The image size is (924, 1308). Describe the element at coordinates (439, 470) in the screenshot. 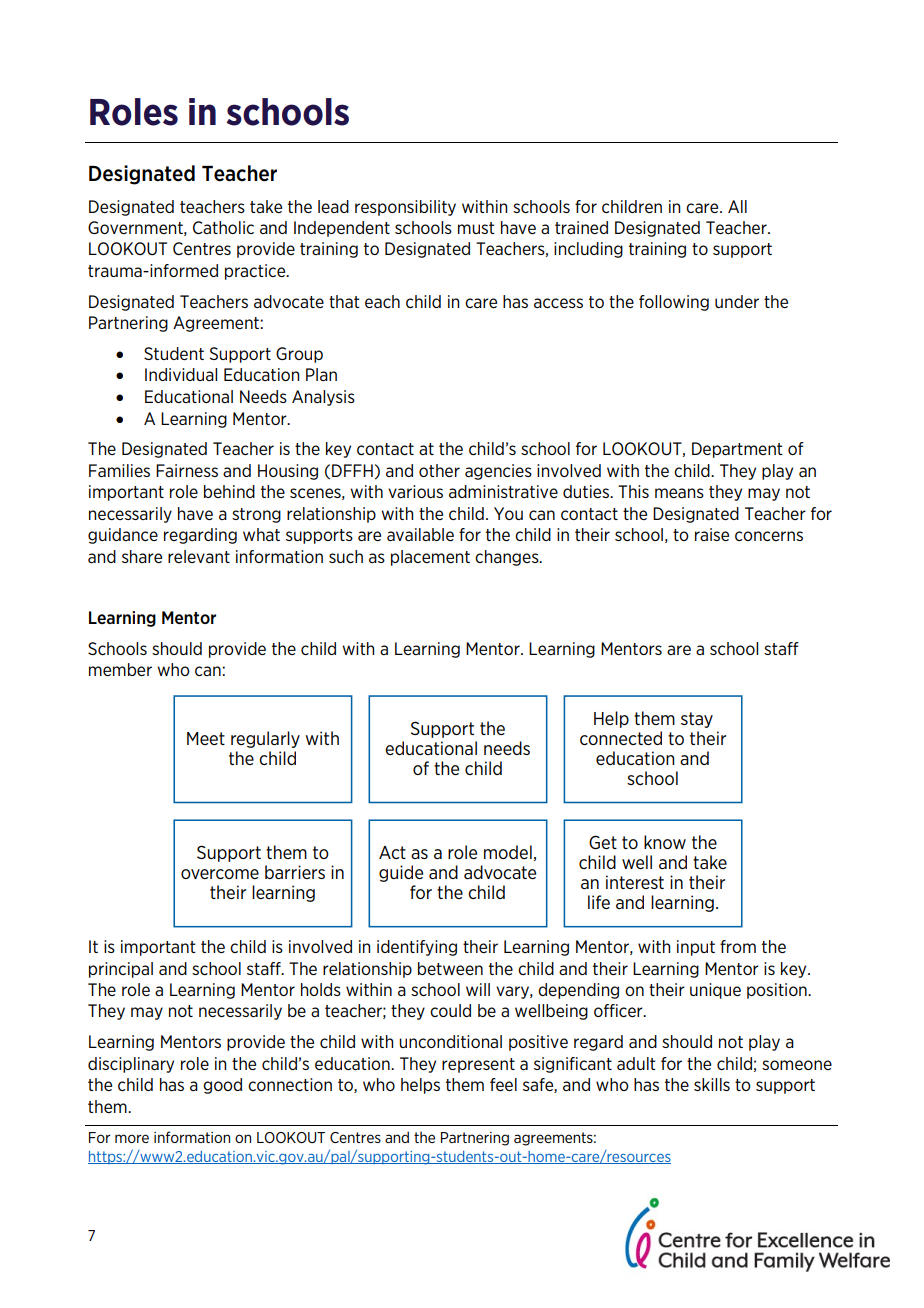

I see `other` at that location.
